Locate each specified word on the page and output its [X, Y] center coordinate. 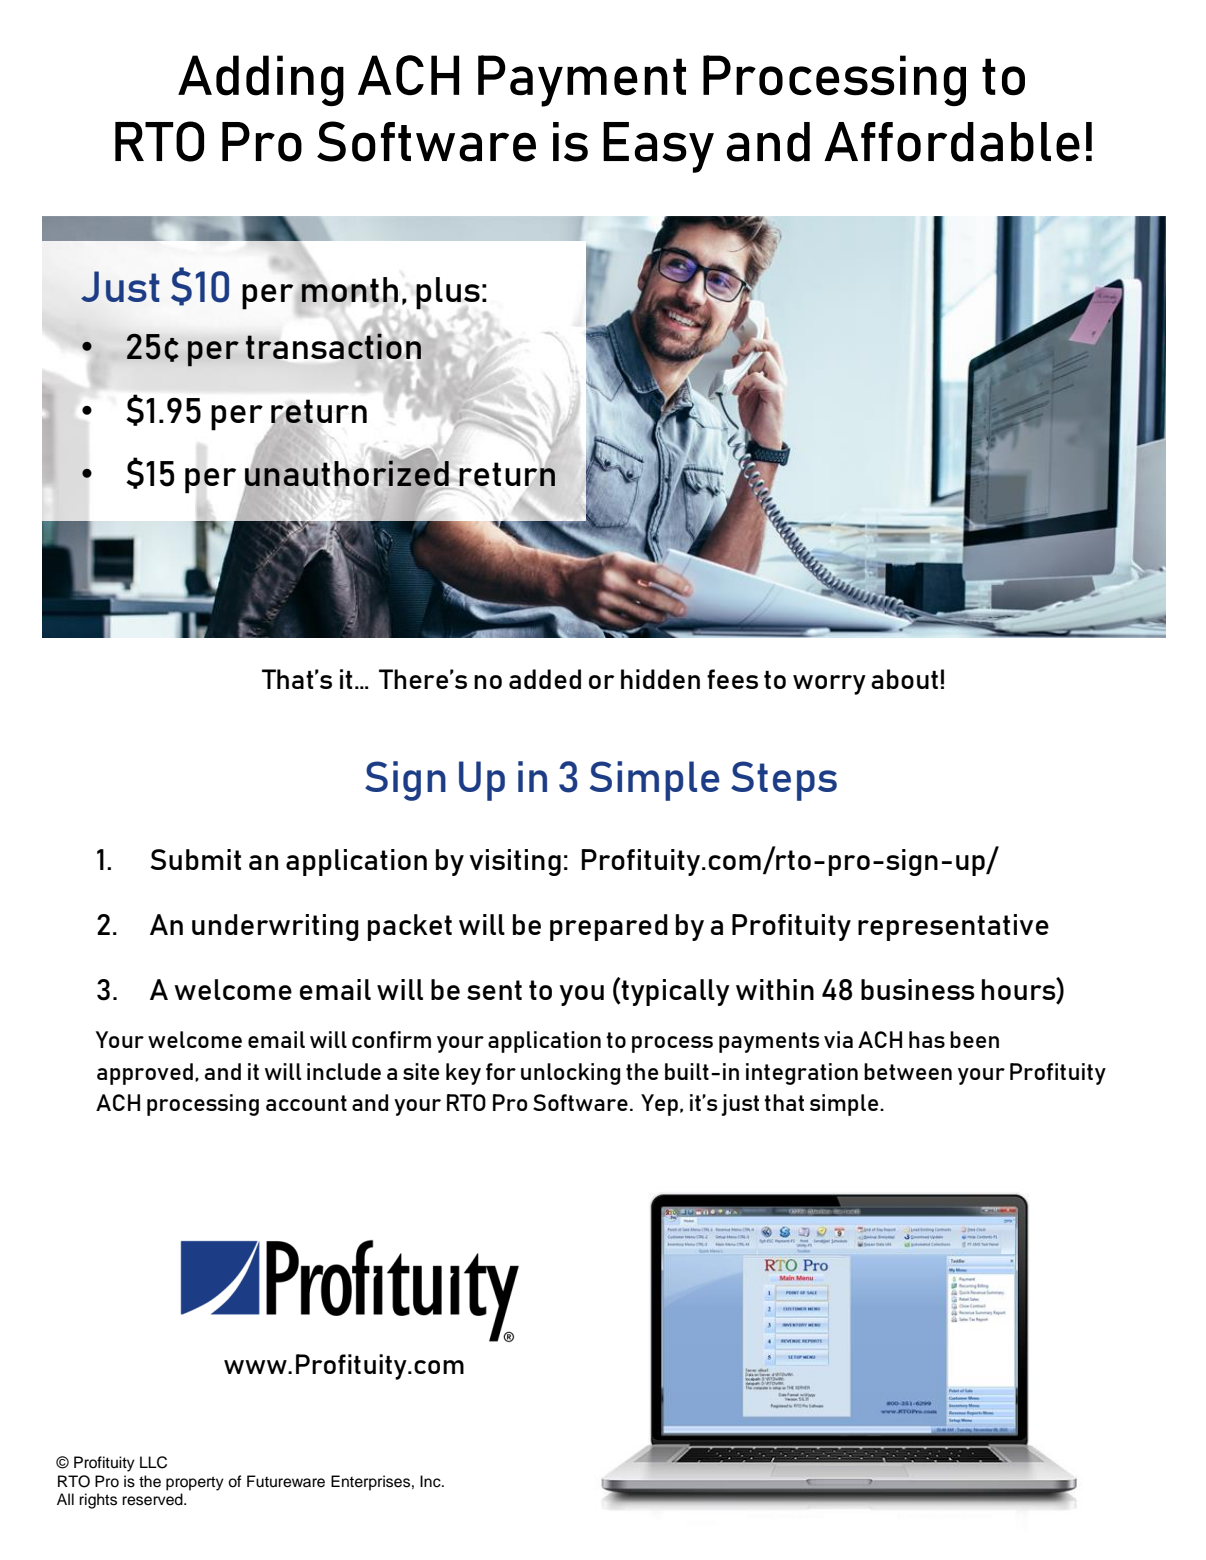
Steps [784, 781]
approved [145, 1074]
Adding [261, 80]
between [908, 1071]
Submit [195, 859]
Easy [658, 147]
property [195, 1483]
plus [448, 294]
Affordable [952, 142]
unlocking [570, 1074]
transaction [333, 346]
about [904, 679]
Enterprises [370, 1483]
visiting [515, 862]
